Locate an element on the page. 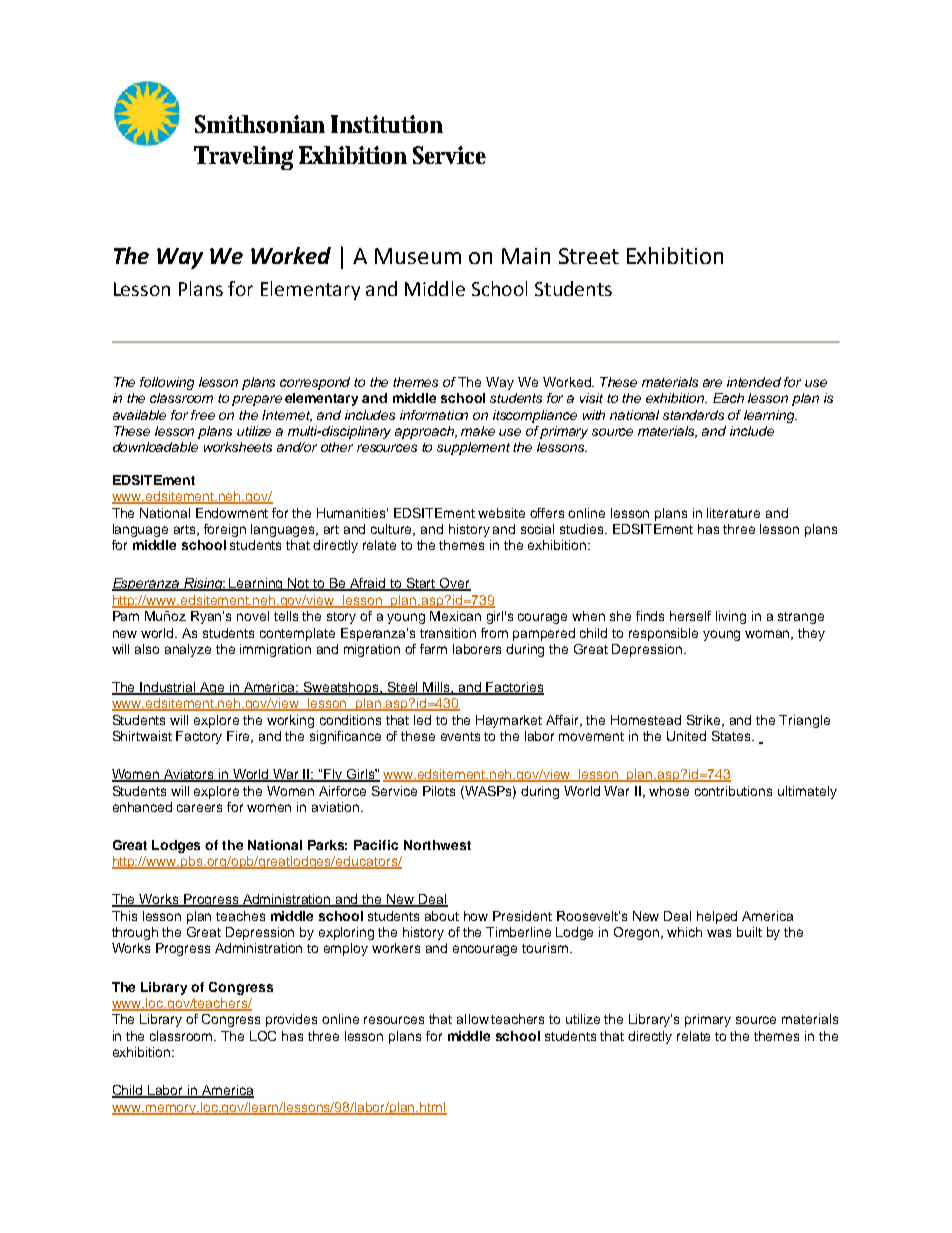 The height and width of the document is (1233, 952). Institution is located at coordinates (387, 124).
